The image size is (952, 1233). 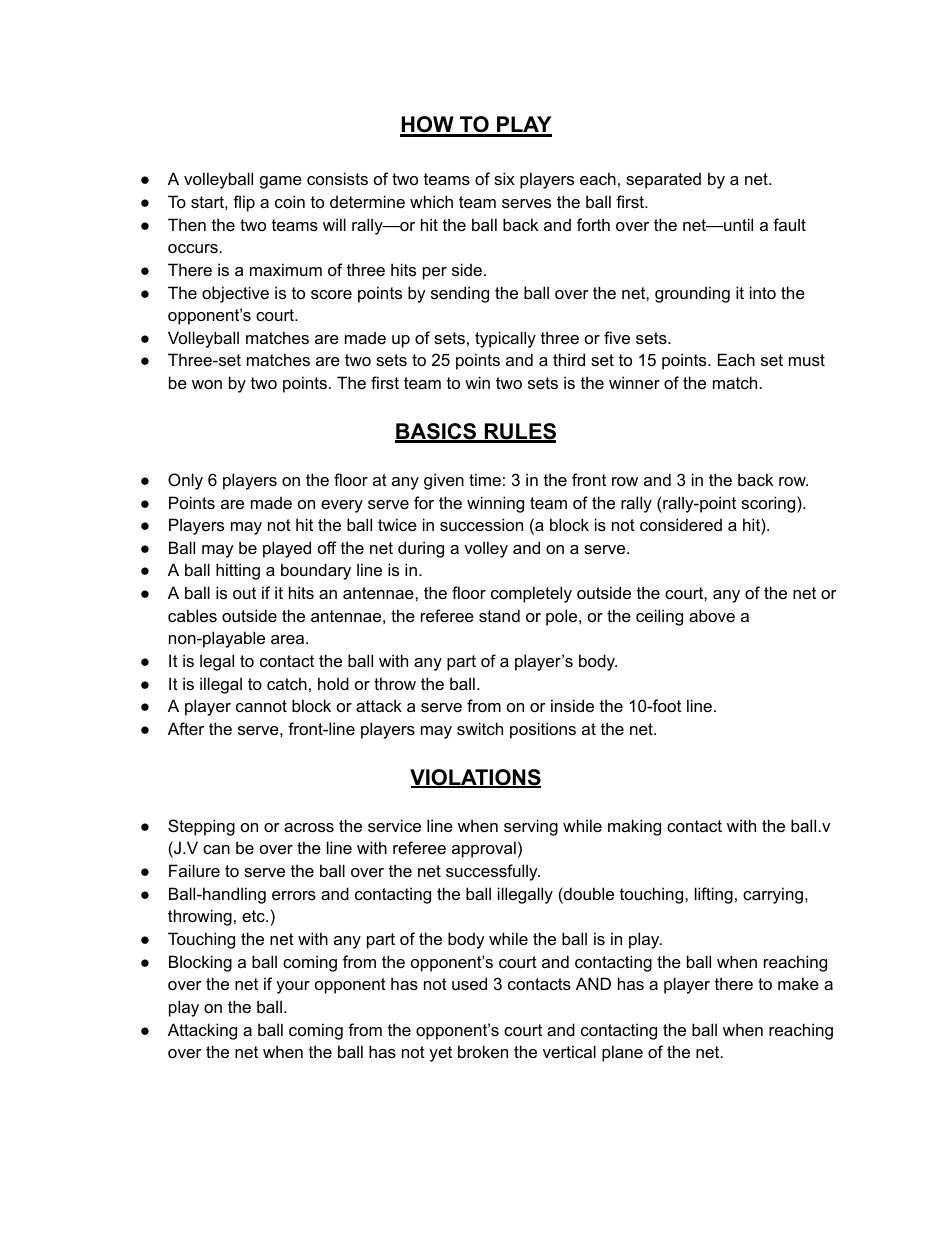 What do you see at coordinates (519, 432) in the screenshot?
I see `RULES` at bounding box center [519, 432].
